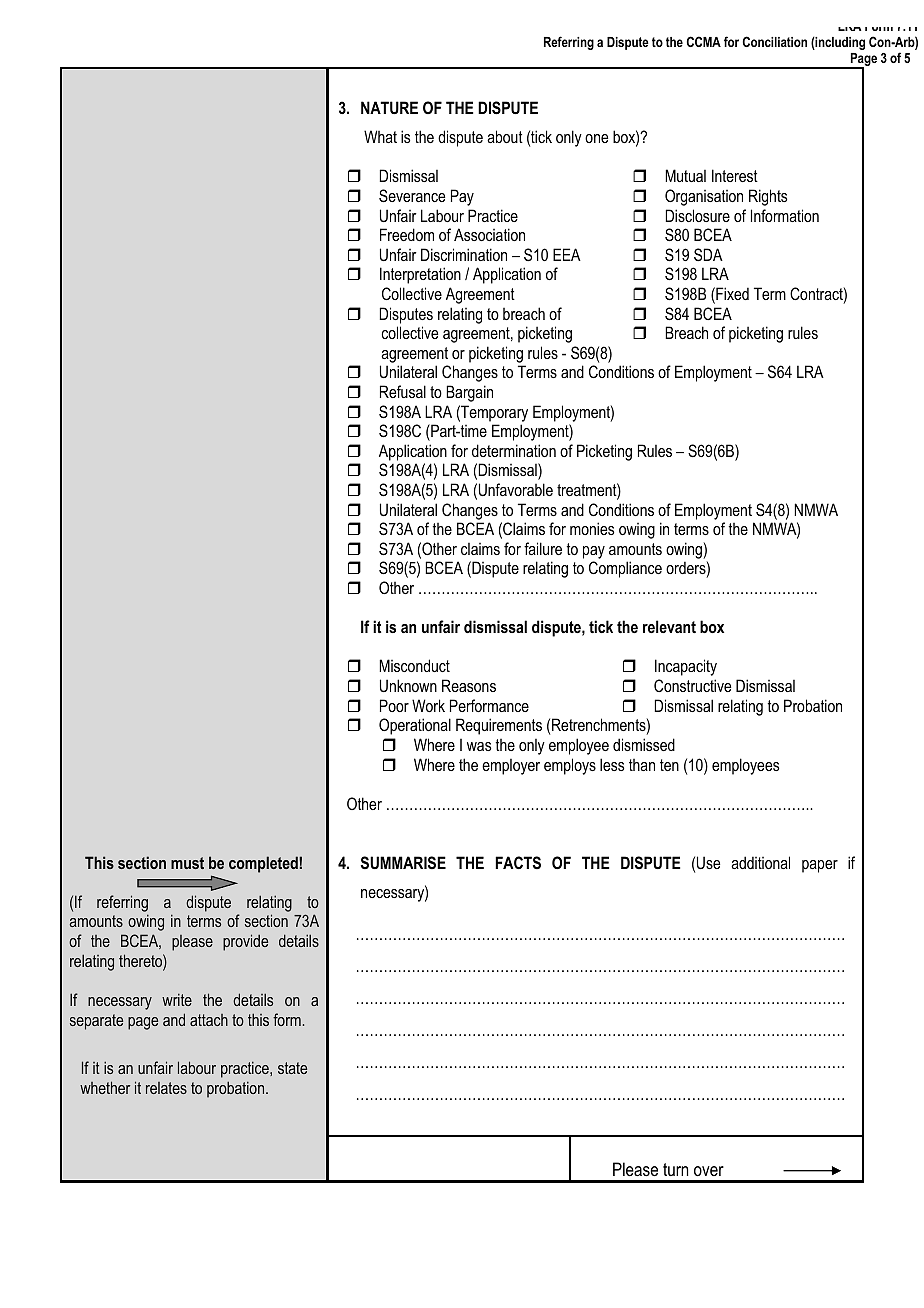  Describe the element at coordinates (704, 41) in the page. I see `CCMA` at that location.
